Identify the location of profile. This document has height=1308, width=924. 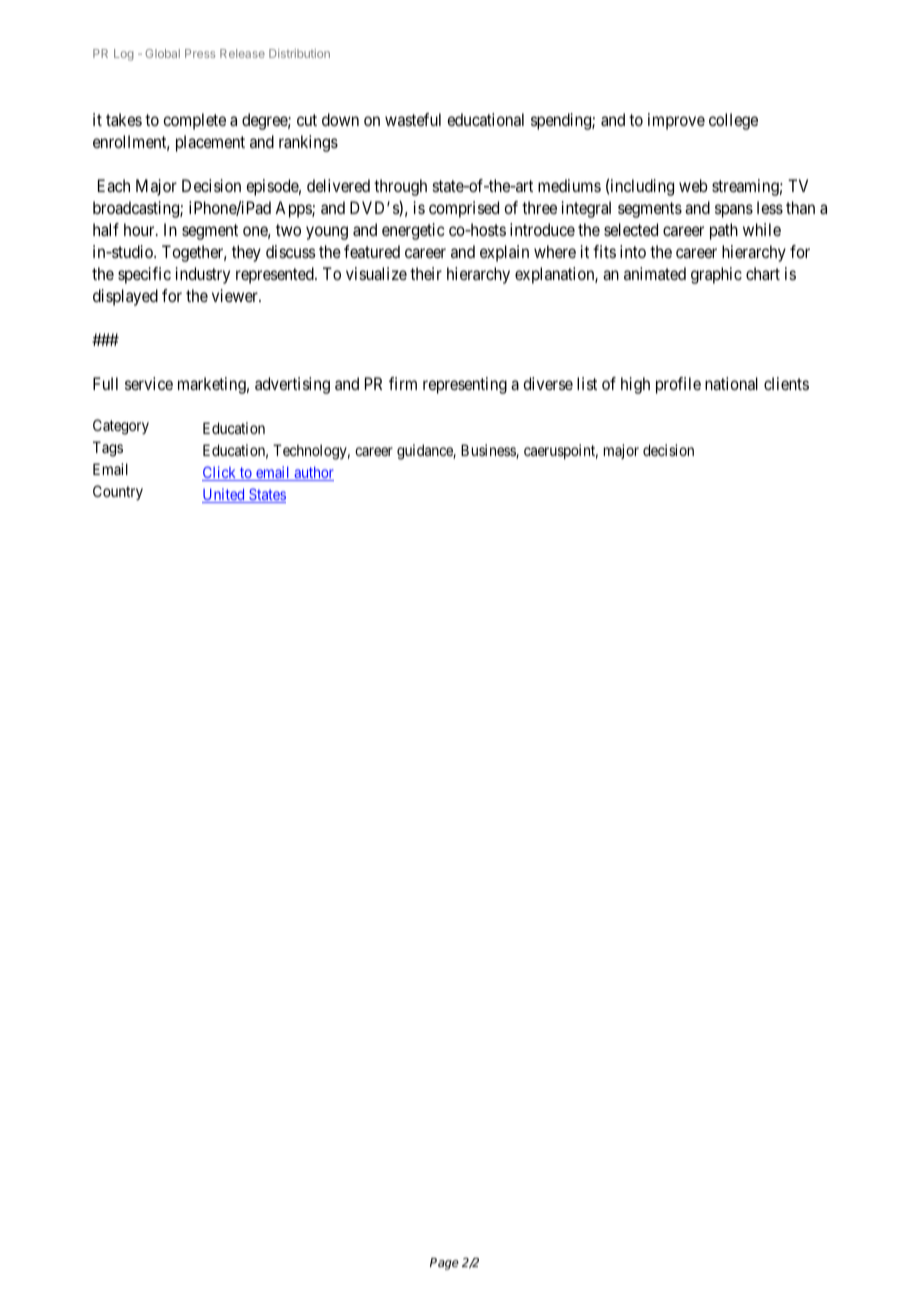
(678, 385).
